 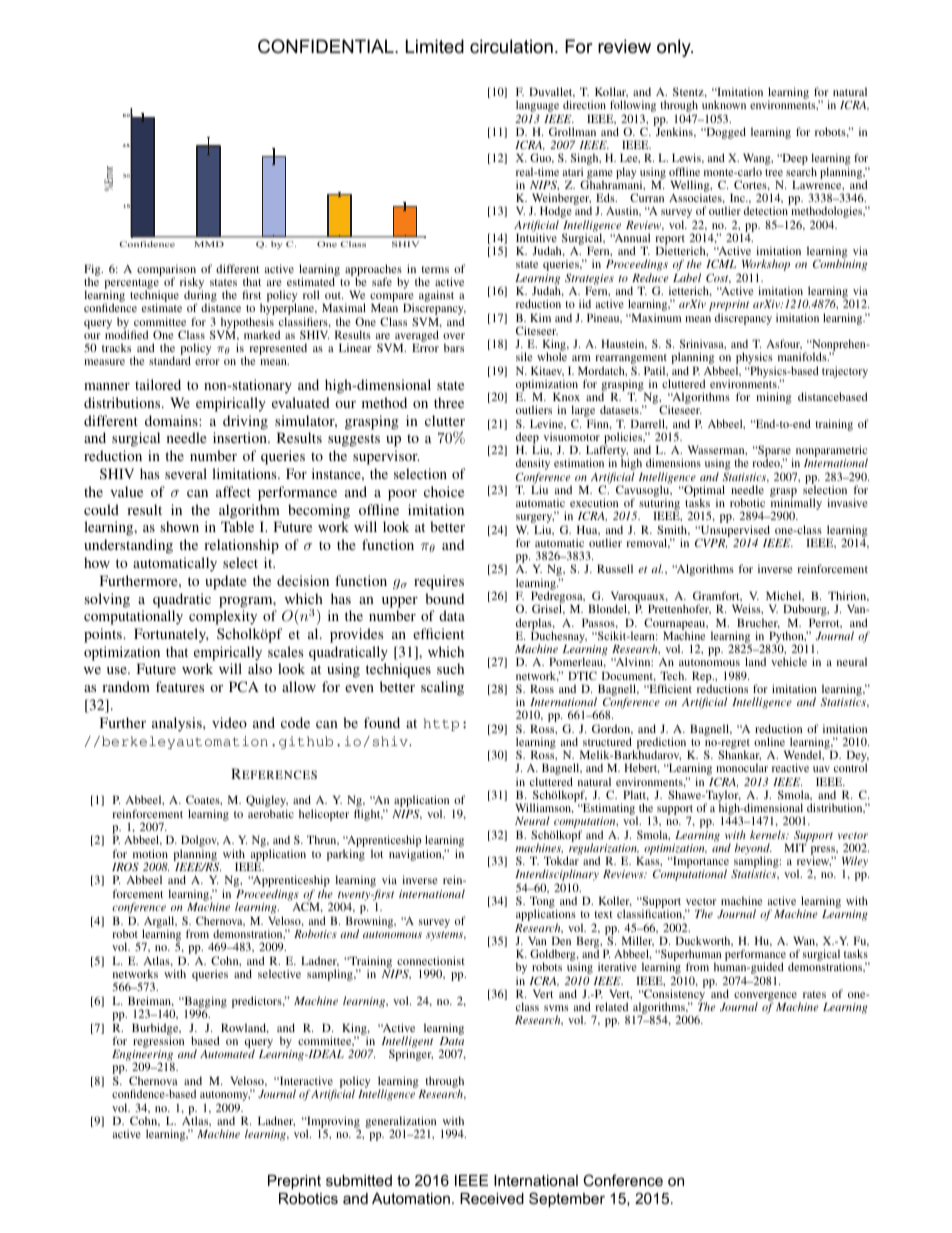 What do you see at coordinates (786, 638) in the document?
I see `Python` at bounding box center [786, 638].
